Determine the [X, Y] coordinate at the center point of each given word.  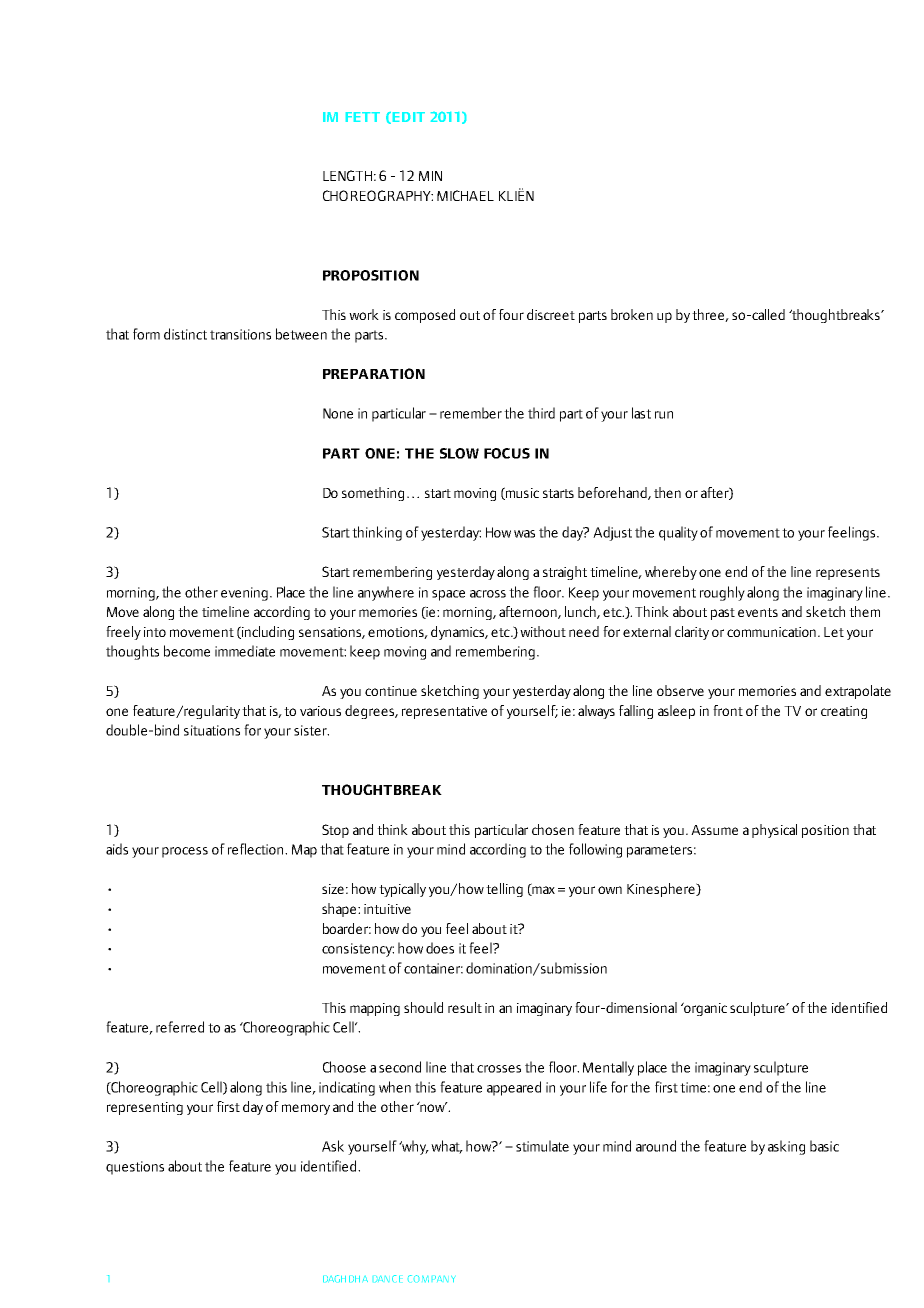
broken [632, 314]
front [728, 710]
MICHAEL [465, 195]
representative [444, 712]
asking [786, 1147]
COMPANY [431, 1278]
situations [212, 730]
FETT [363, 117]
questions [135, 1168]
